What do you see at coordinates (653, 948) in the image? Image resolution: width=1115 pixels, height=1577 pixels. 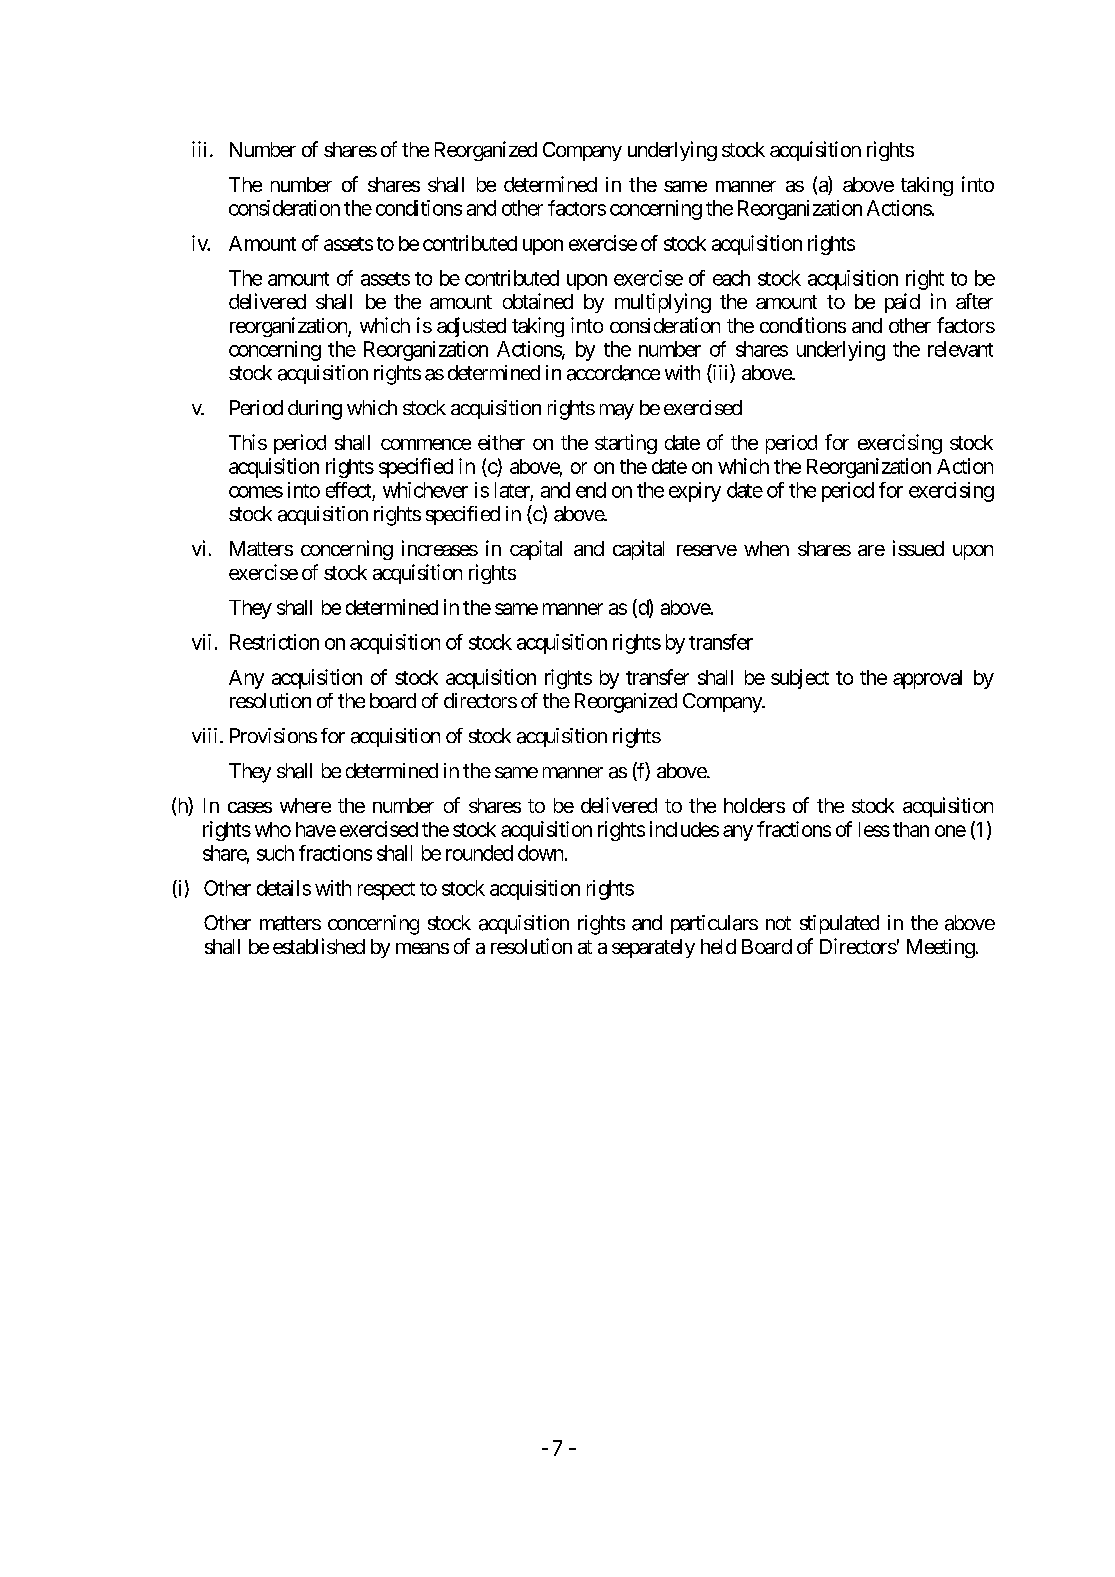 I see `separately` at bounding box center [653, 948].
